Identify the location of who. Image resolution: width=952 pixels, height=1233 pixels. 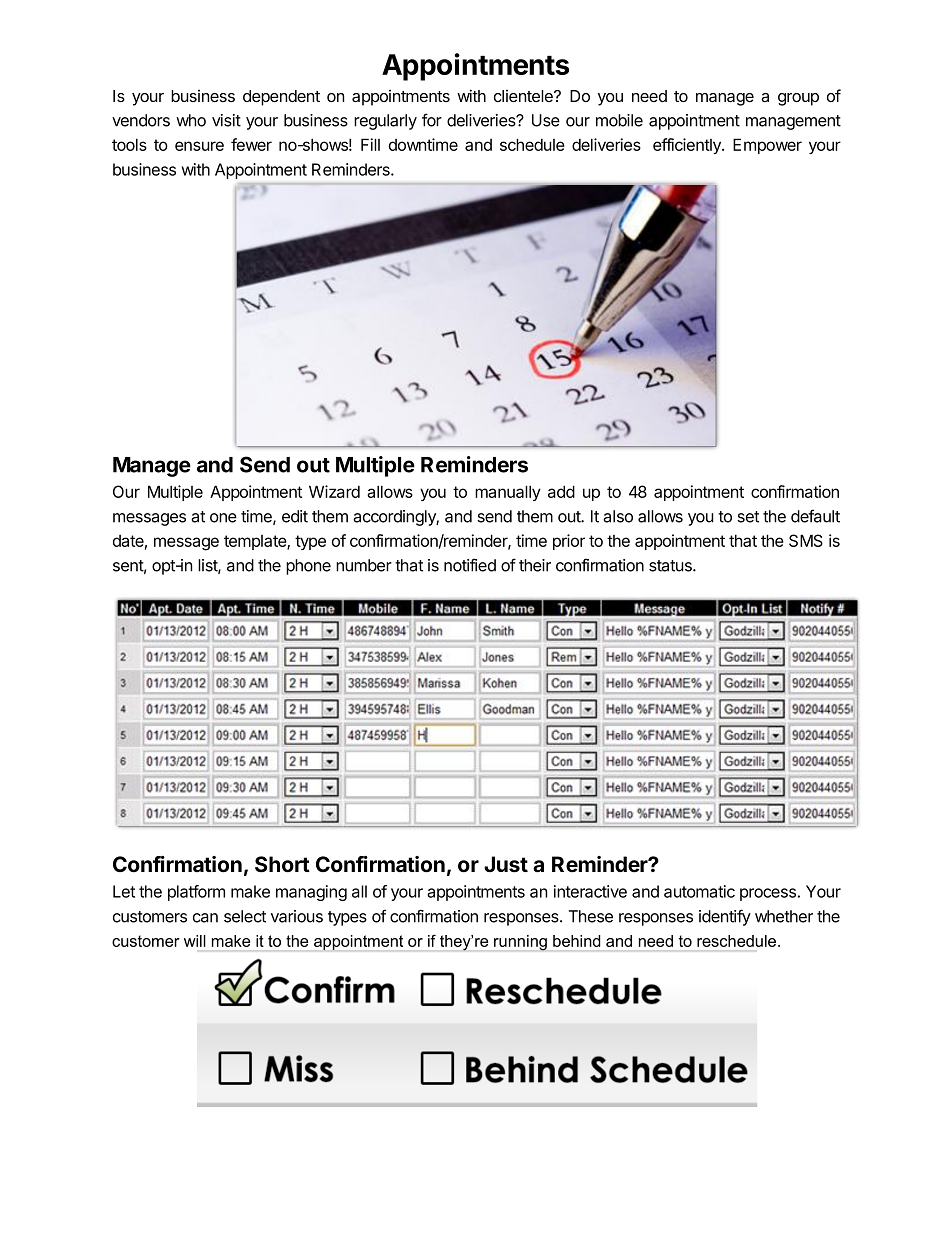
(191, 120).
